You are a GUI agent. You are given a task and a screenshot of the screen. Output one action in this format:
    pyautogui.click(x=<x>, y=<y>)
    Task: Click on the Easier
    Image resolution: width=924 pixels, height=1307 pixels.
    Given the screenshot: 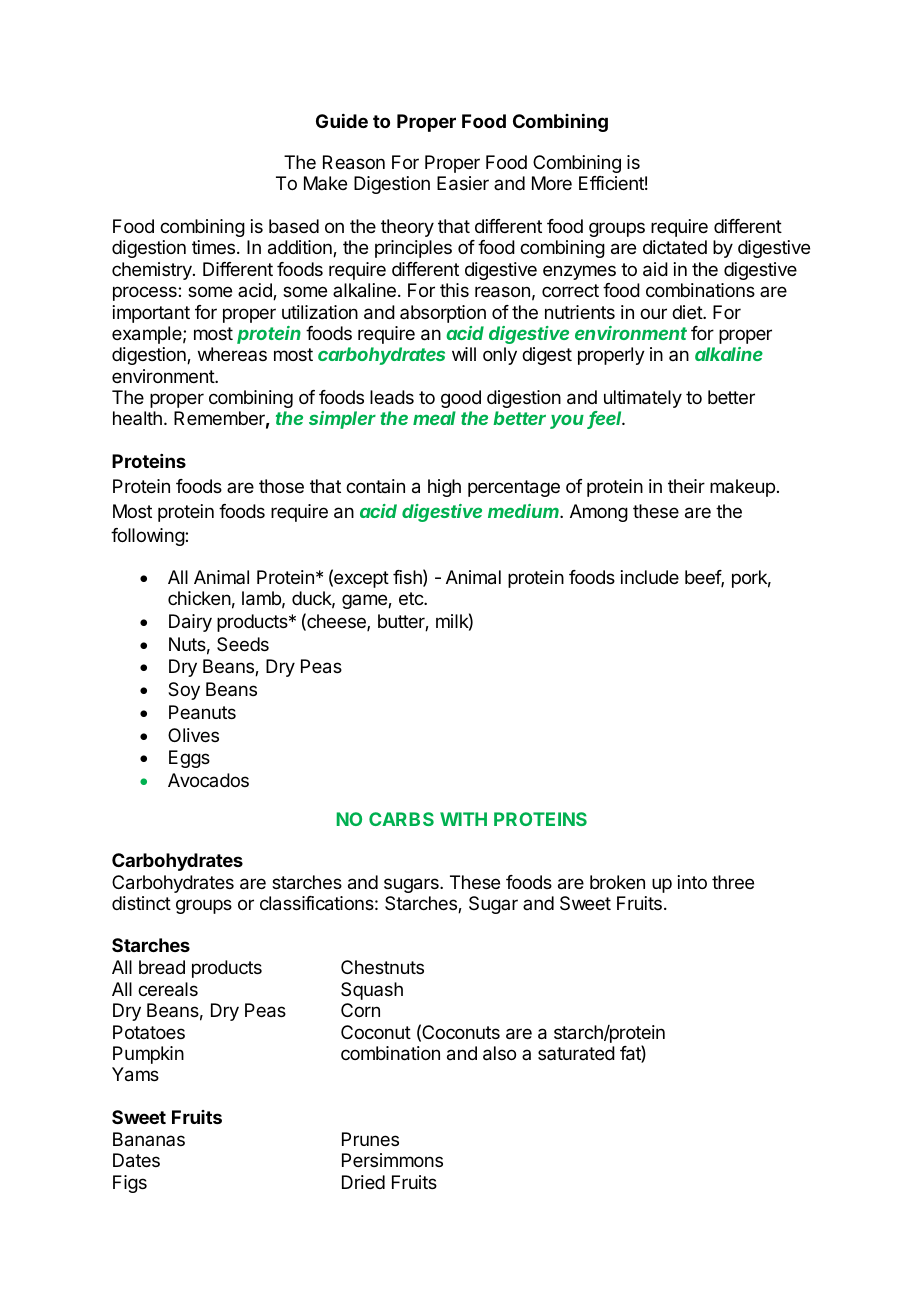 What is the action you would take?
    pyautogui.click(x=463, y=183)
